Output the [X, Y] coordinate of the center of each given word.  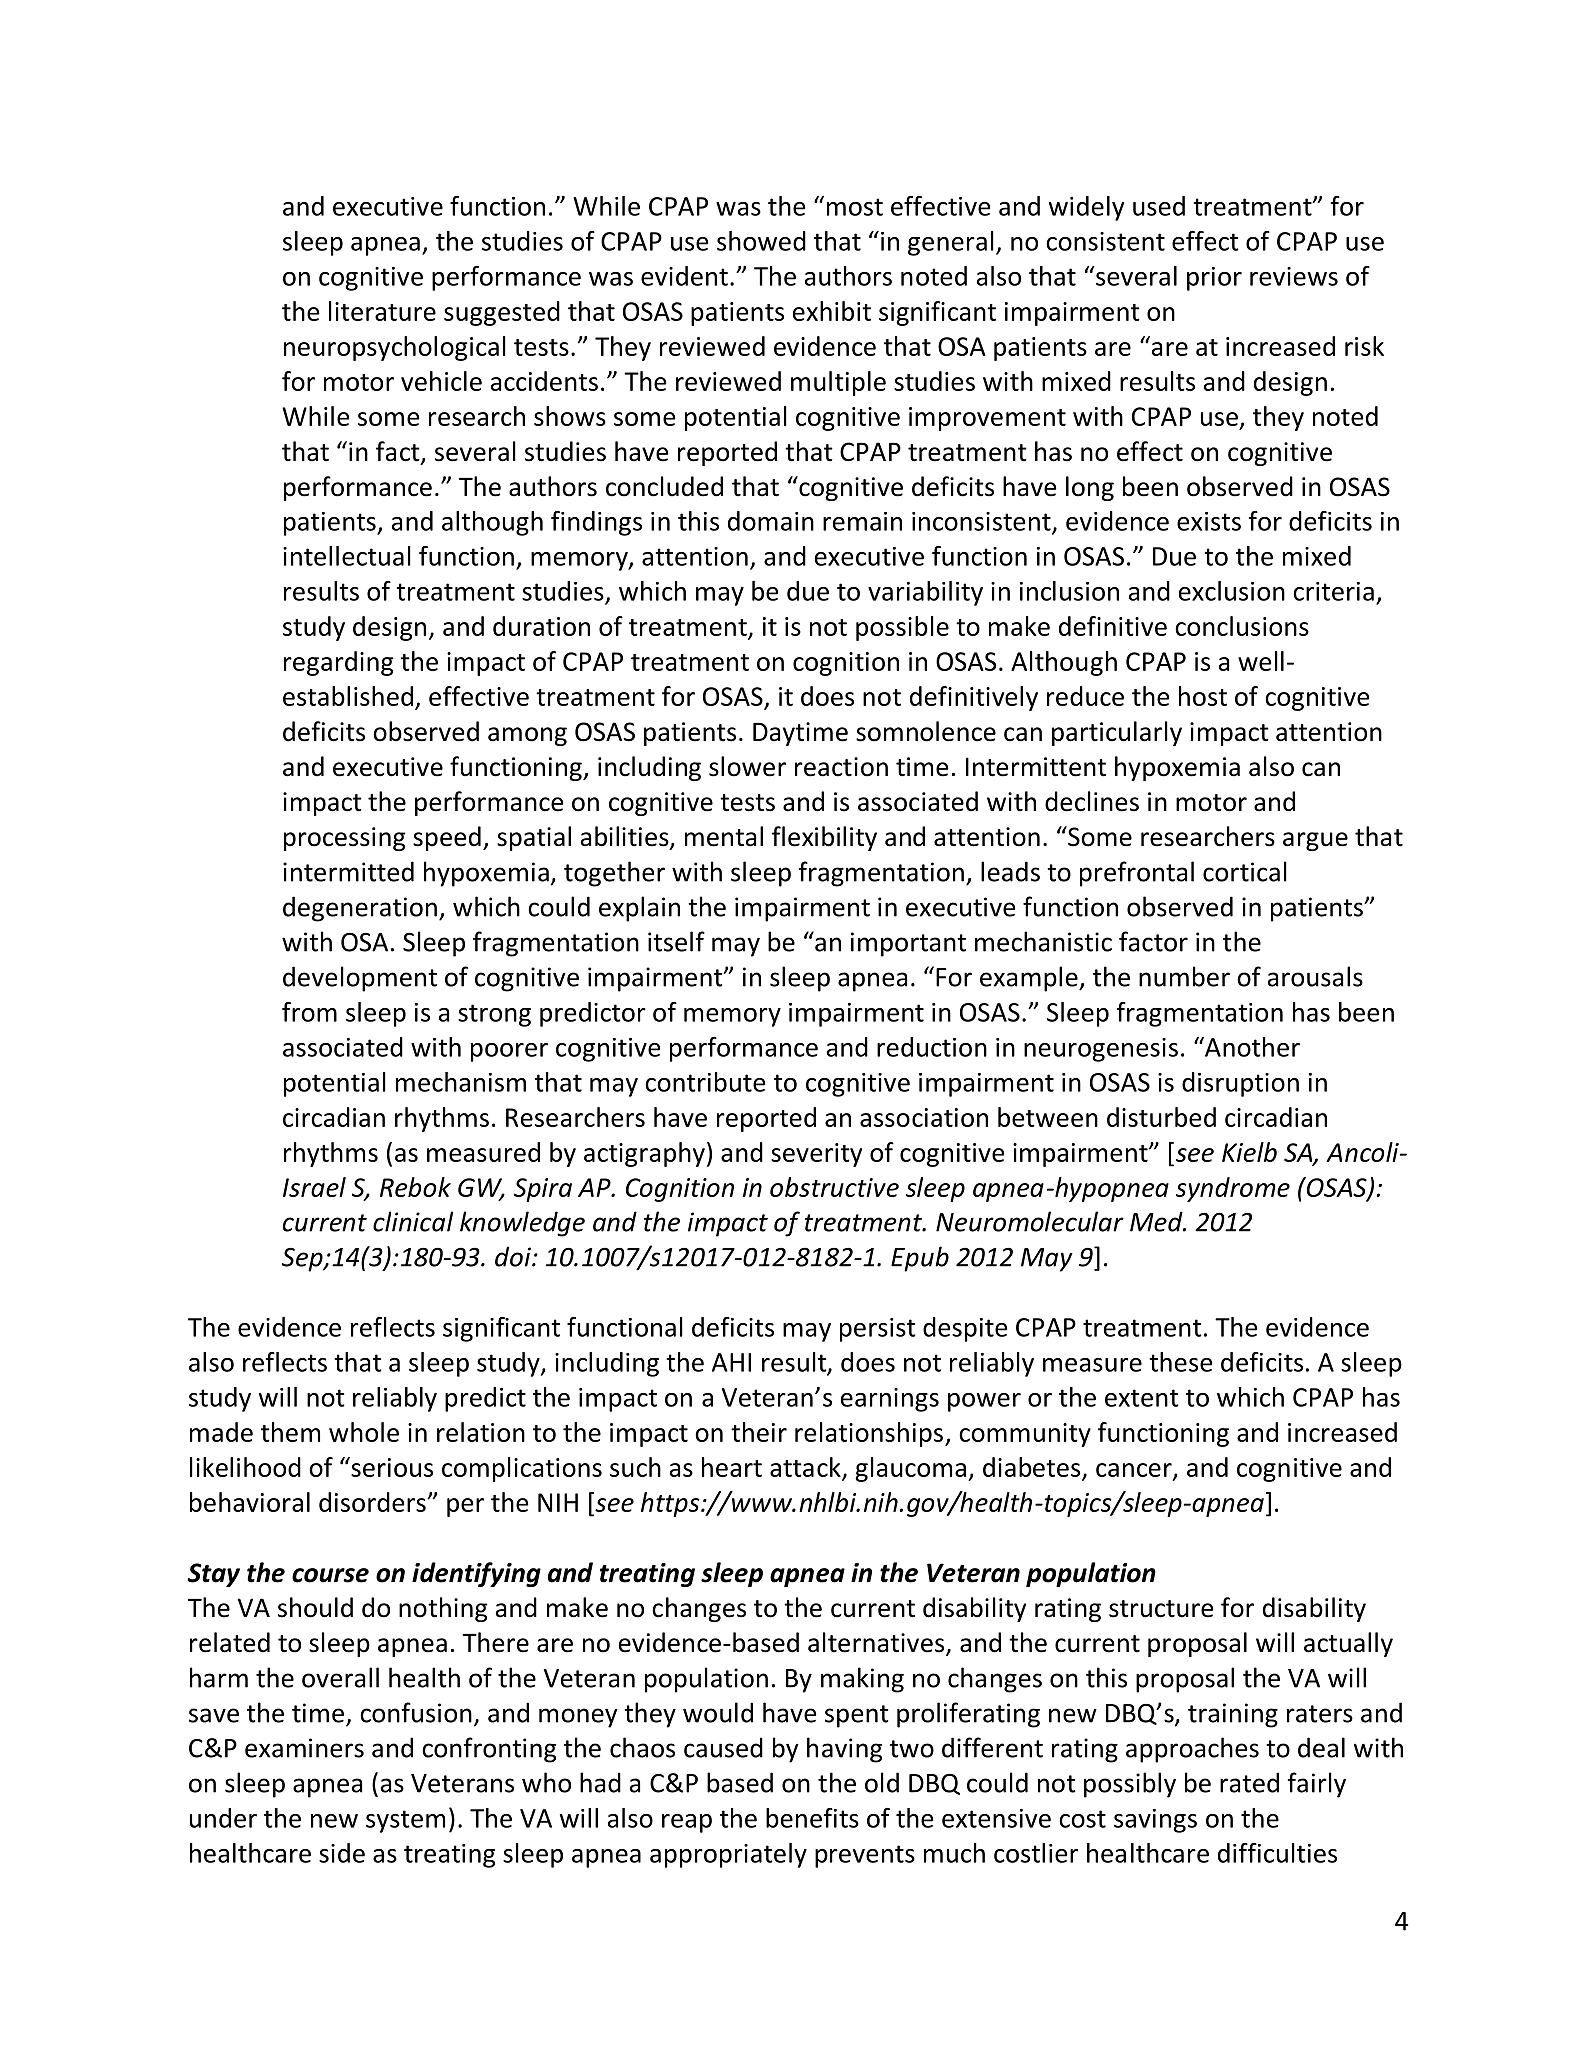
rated [1249, 1782]
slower [747, 766]
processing [344, 839]
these [1180, 1362]
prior [1214, 279]
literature [382, 311]
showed [761, 241]
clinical [413, 1221]
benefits [812, 1818]
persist [878, 1330]
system [405, 1821]
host [1203, 696]
